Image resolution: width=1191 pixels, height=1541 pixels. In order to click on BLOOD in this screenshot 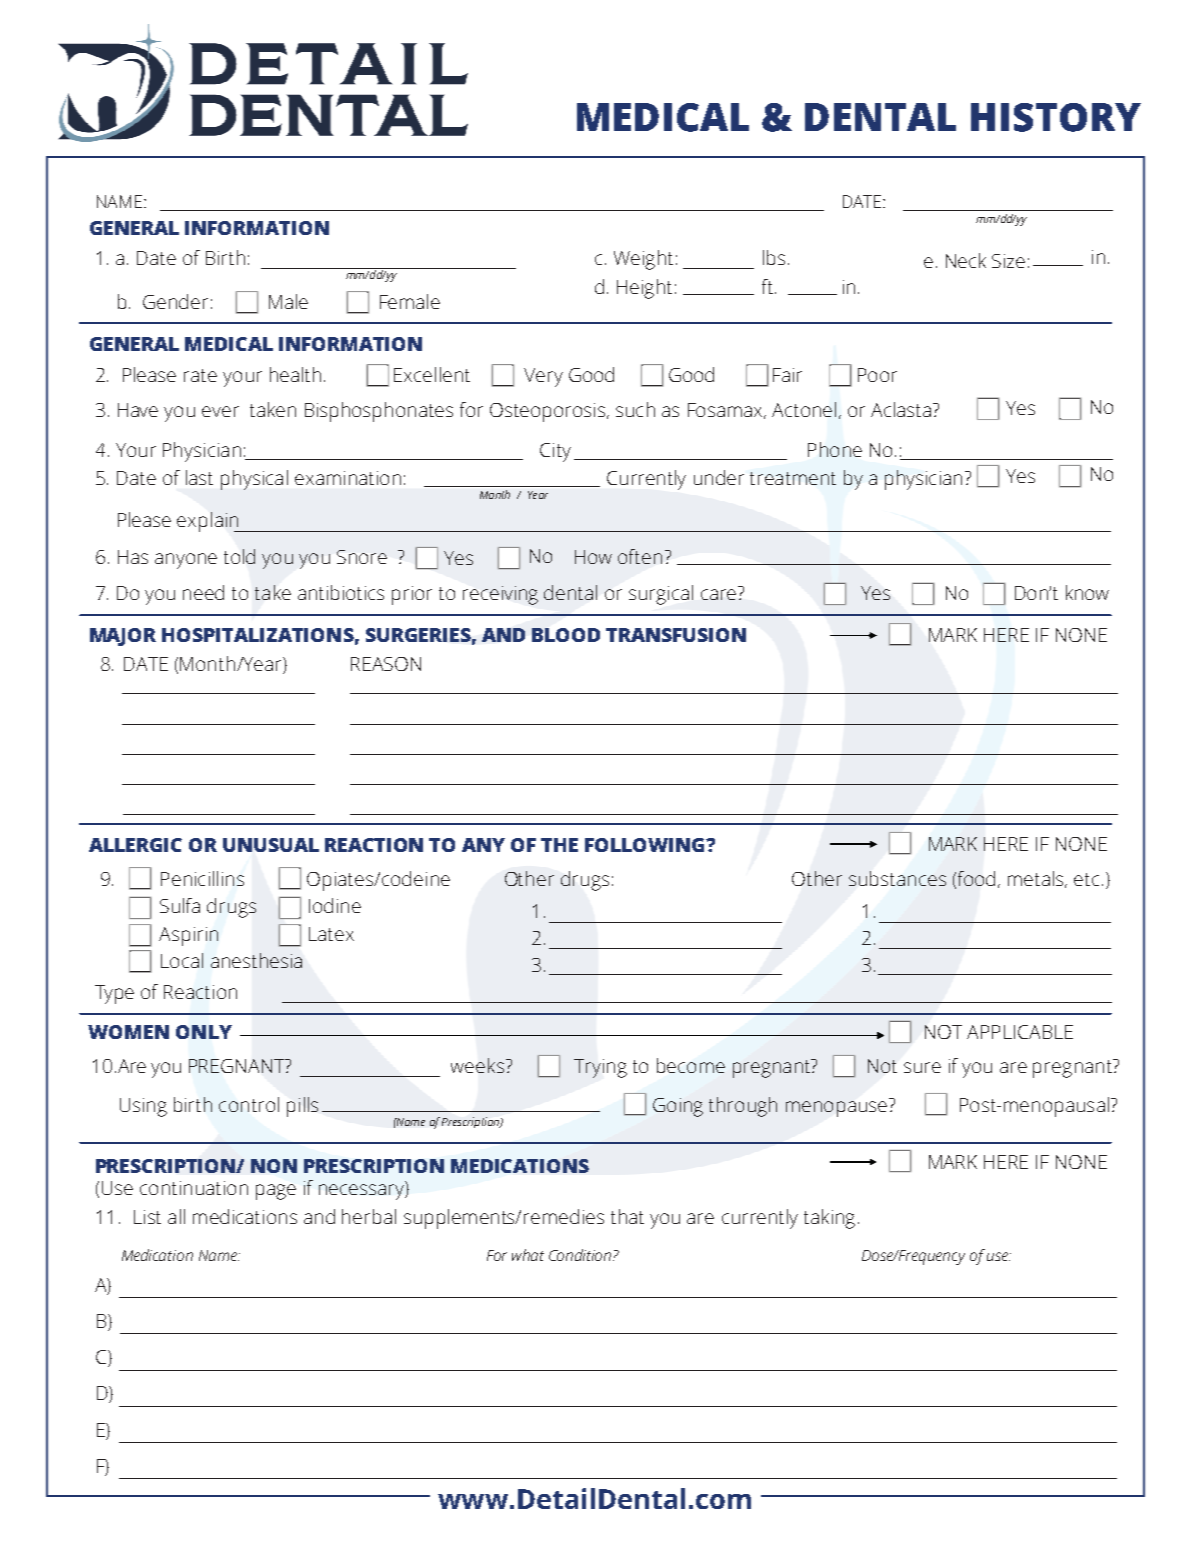, I will do `click(566, 635)`.
